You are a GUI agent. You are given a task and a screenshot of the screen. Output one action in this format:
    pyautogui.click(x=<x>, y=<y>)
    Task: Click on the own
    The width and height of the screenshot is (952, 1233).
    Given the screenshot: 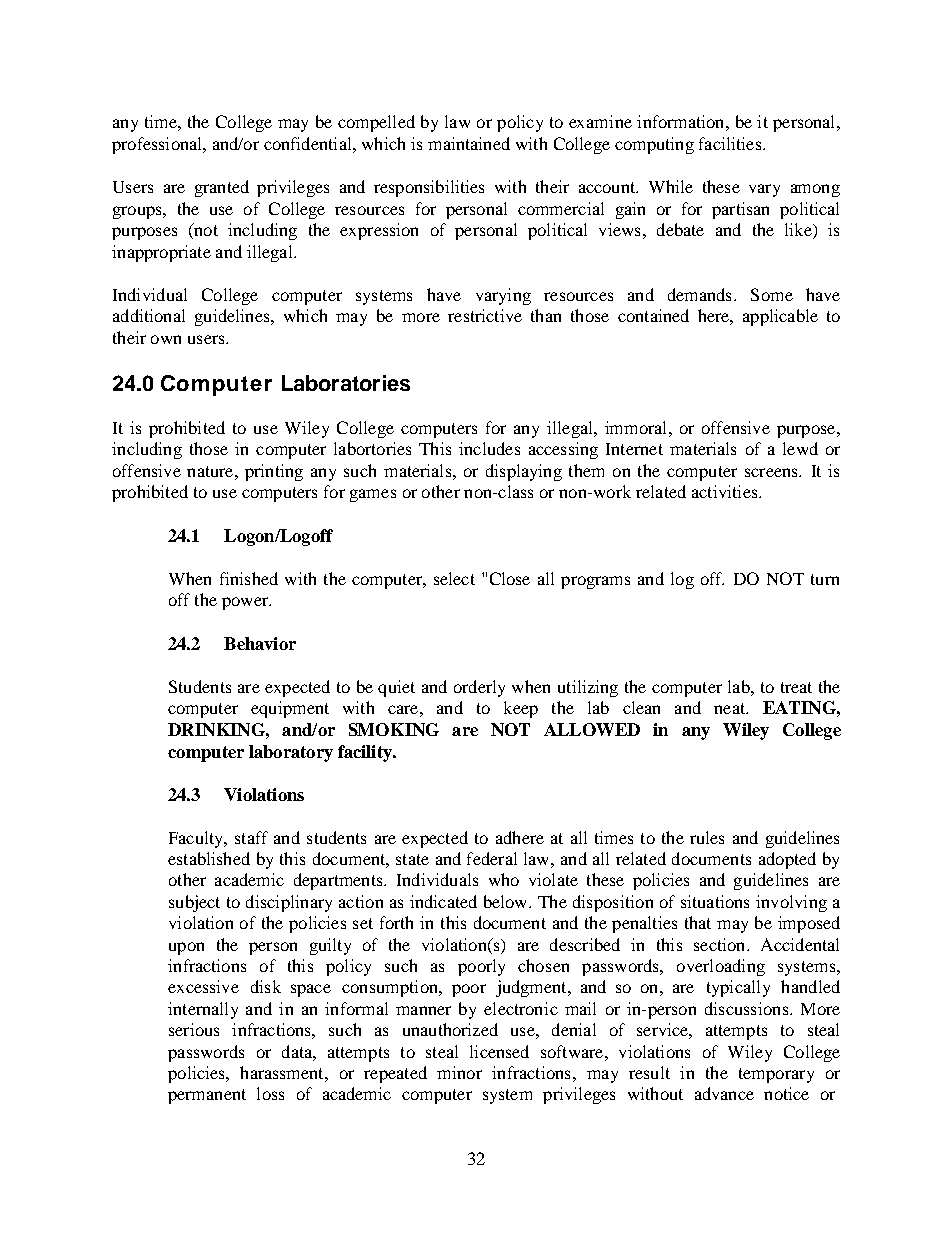 What is the action you would take?
    pyautogui.click(x=166, y=339)
